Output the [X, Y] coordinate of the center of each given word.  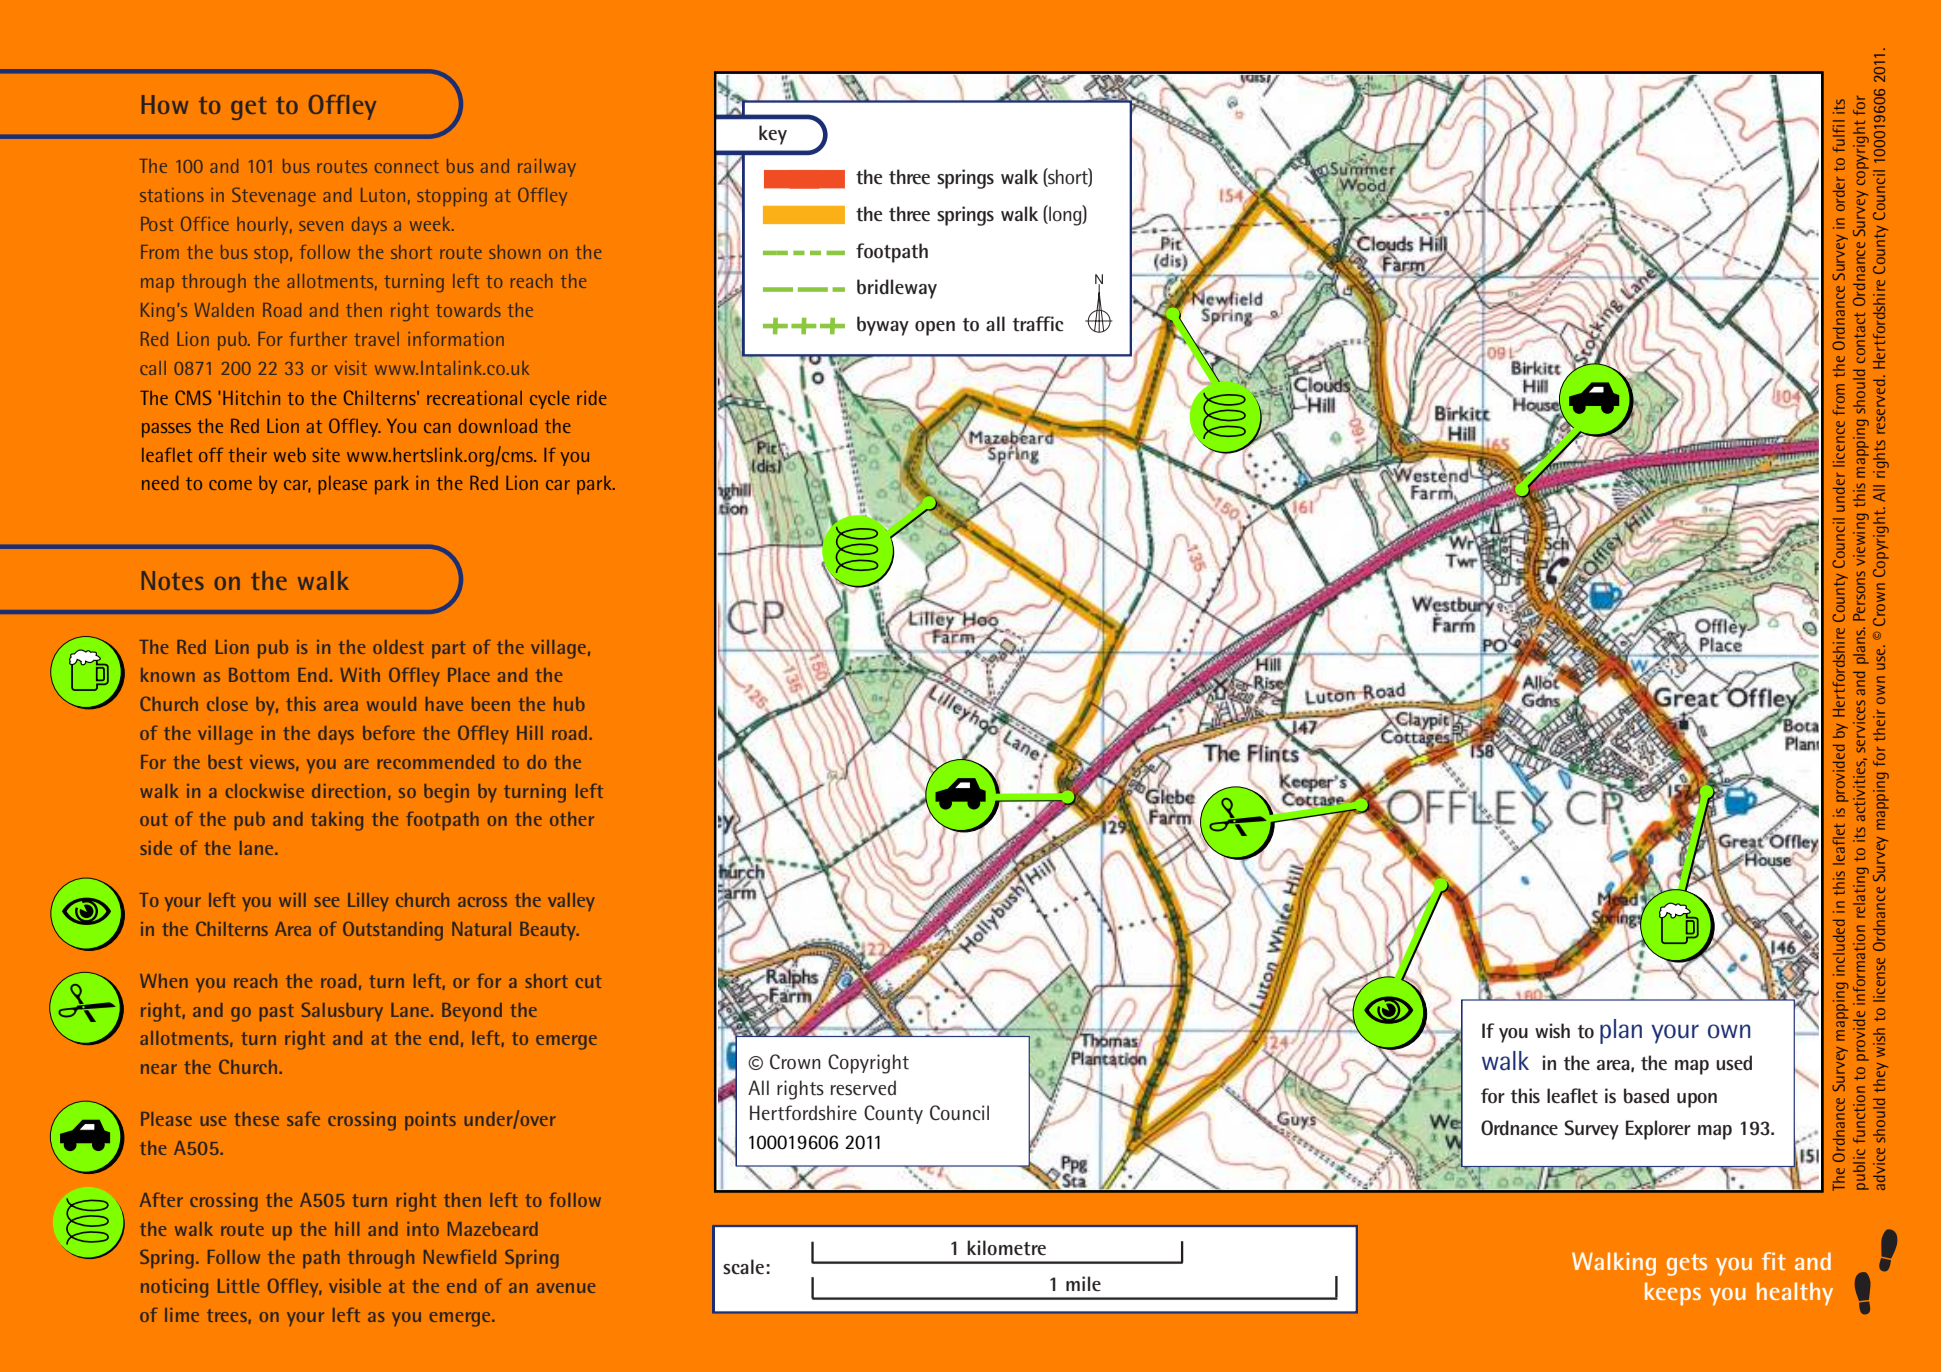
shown [514, 252]
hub [569, 704]
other [572, 819]
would [391, 704]
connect [407, 166]
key [773, 135]
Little [238, 1286]
